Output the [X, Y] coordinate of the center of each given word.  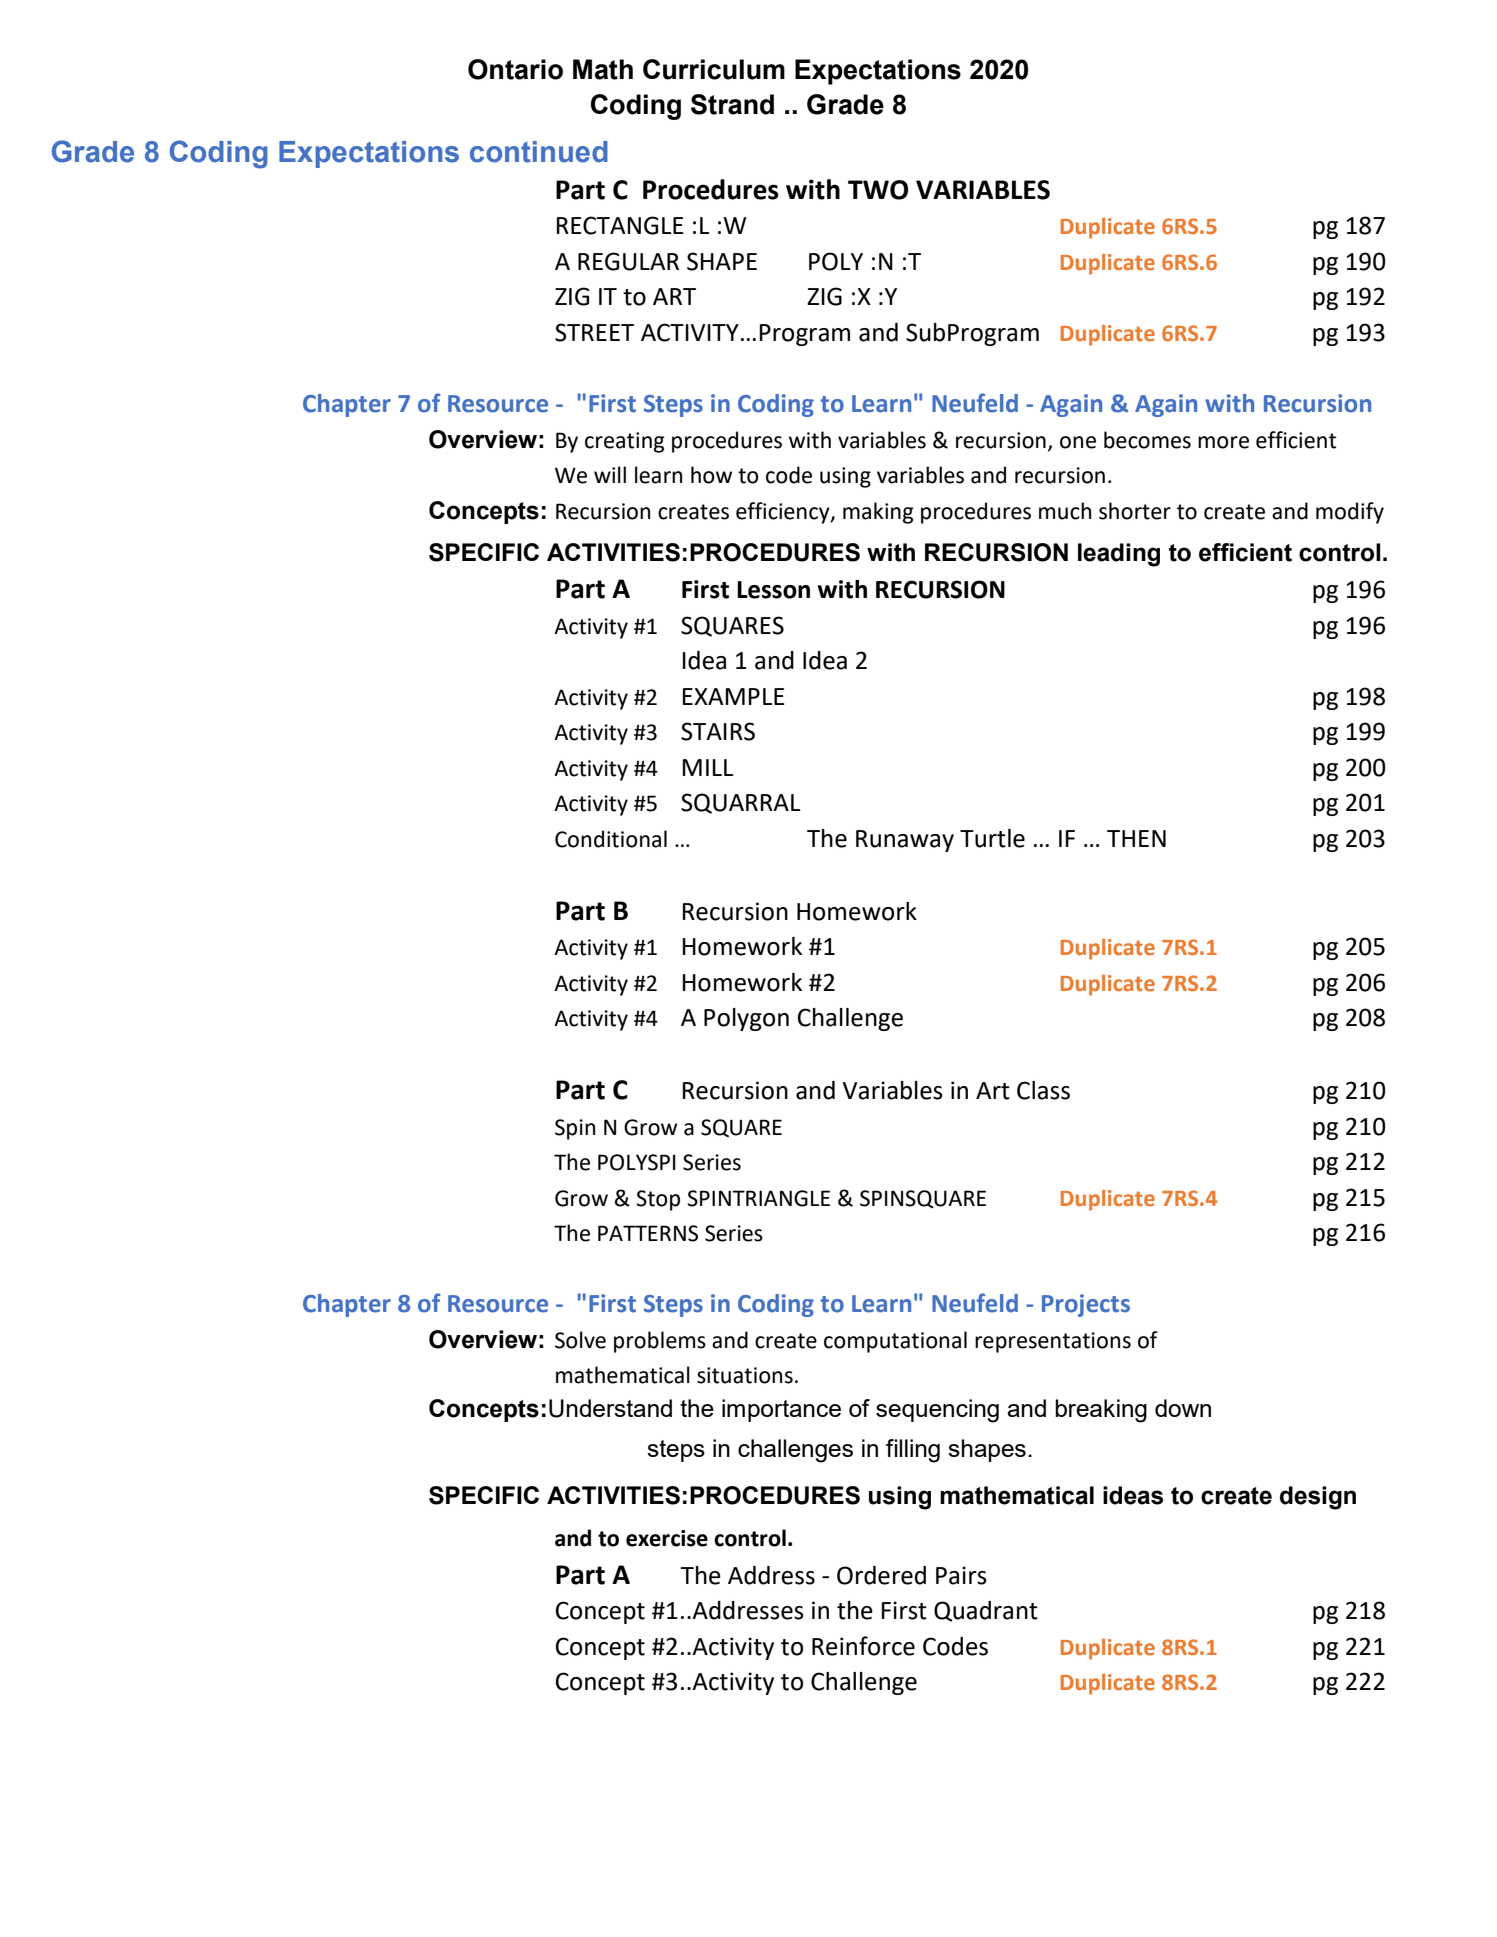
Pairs [961, 1575]
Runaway [905, 841]
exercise [667, 1538]
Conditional [611, 839]
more [1223, 442]
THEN [1136, 838]
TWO [878, 190]
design [1318, 1498]
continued [539, 152]
